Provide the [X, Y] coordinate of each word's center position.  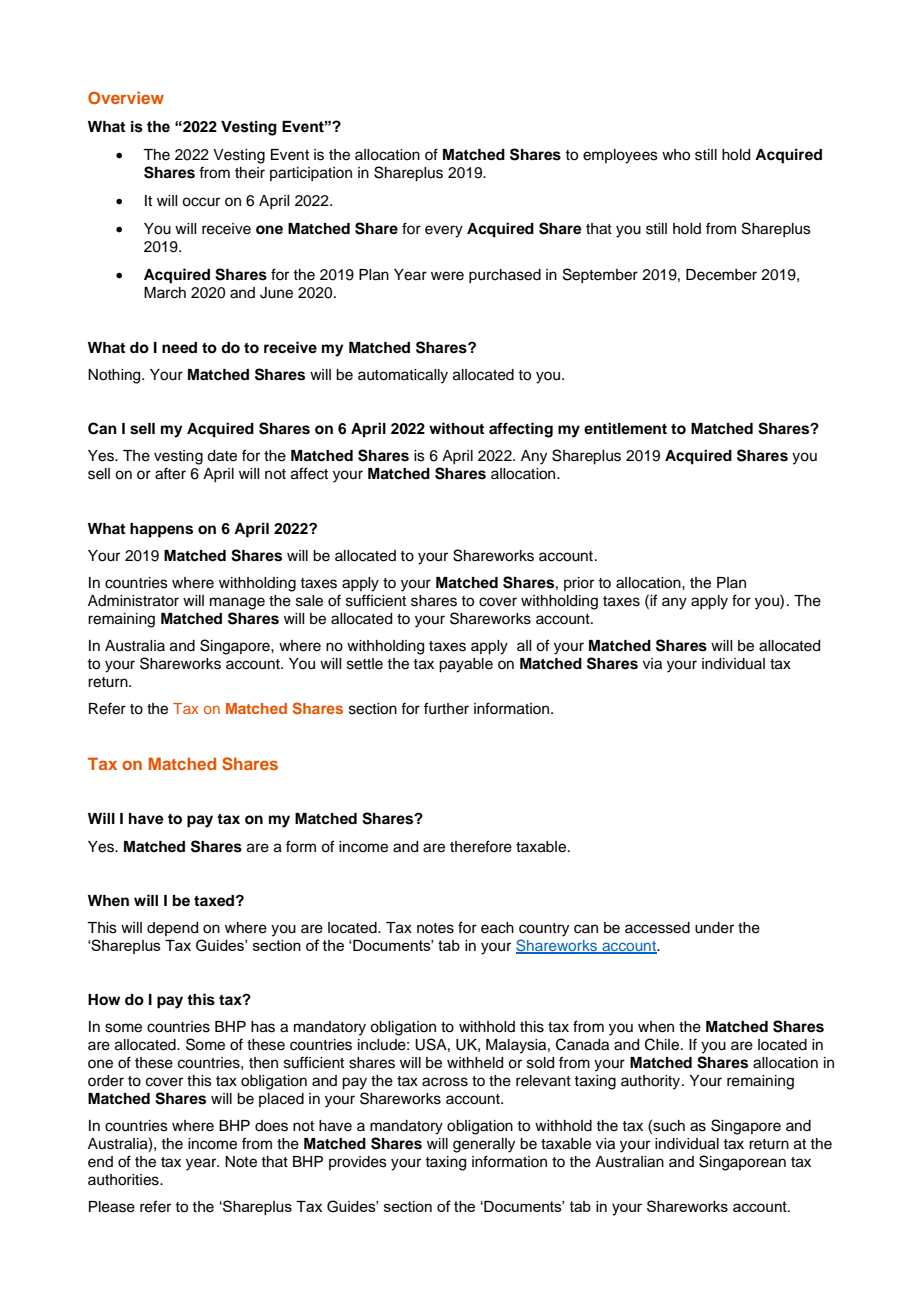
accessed [657, 928]
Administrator [133, 601]
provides [358, 1163]
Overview [126, 98]
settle [365, 664]
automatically [403, 376]
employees [620, 156]
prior [579, 584]
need [179, 348]
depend [172, 929]
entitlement [625, 428]
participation [311, 174]
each [497, 928]
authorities [124, 1180]
